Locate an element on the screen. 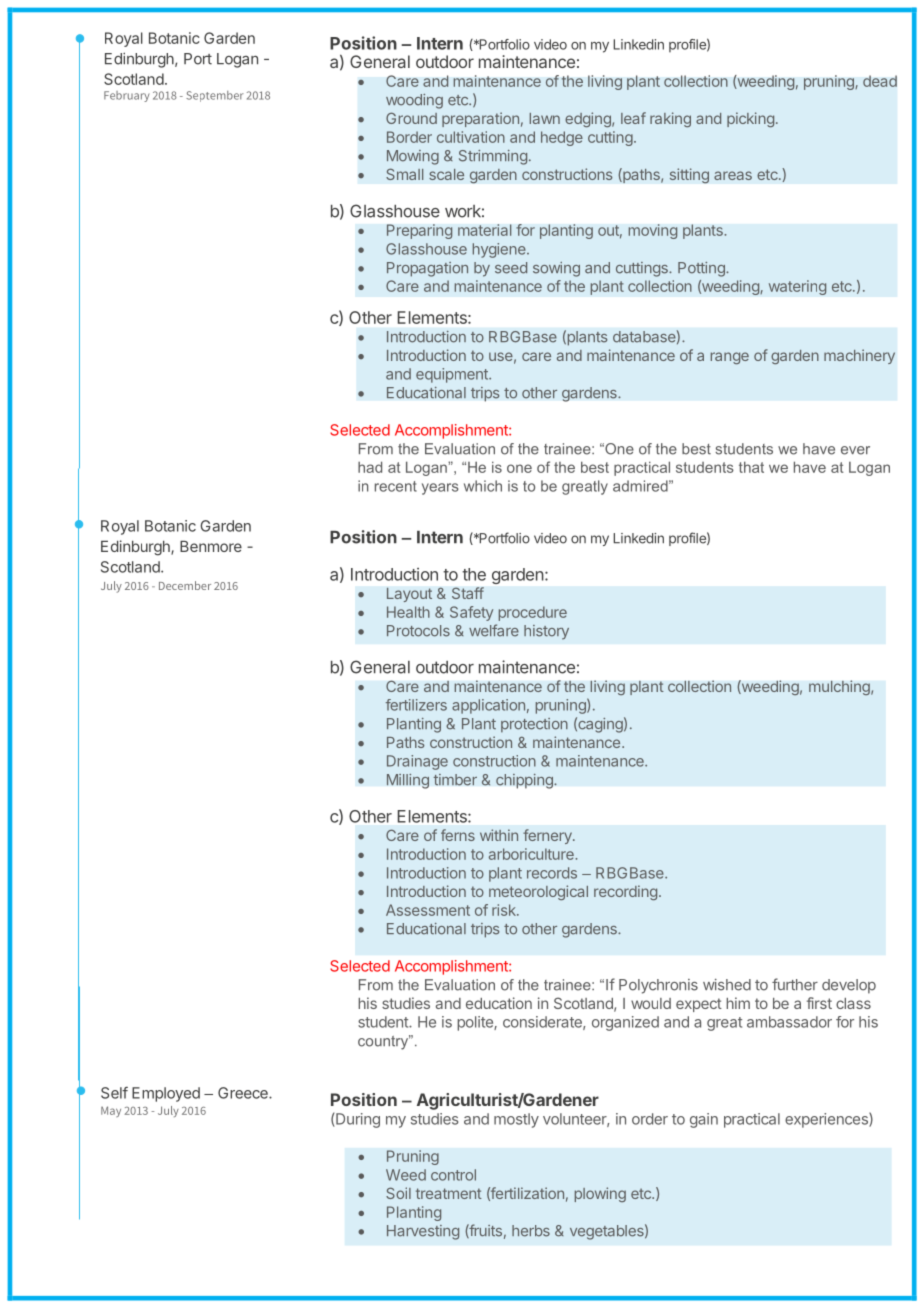 The image size is (924, 1308). Employed is located at coordinates (166, 1094).
